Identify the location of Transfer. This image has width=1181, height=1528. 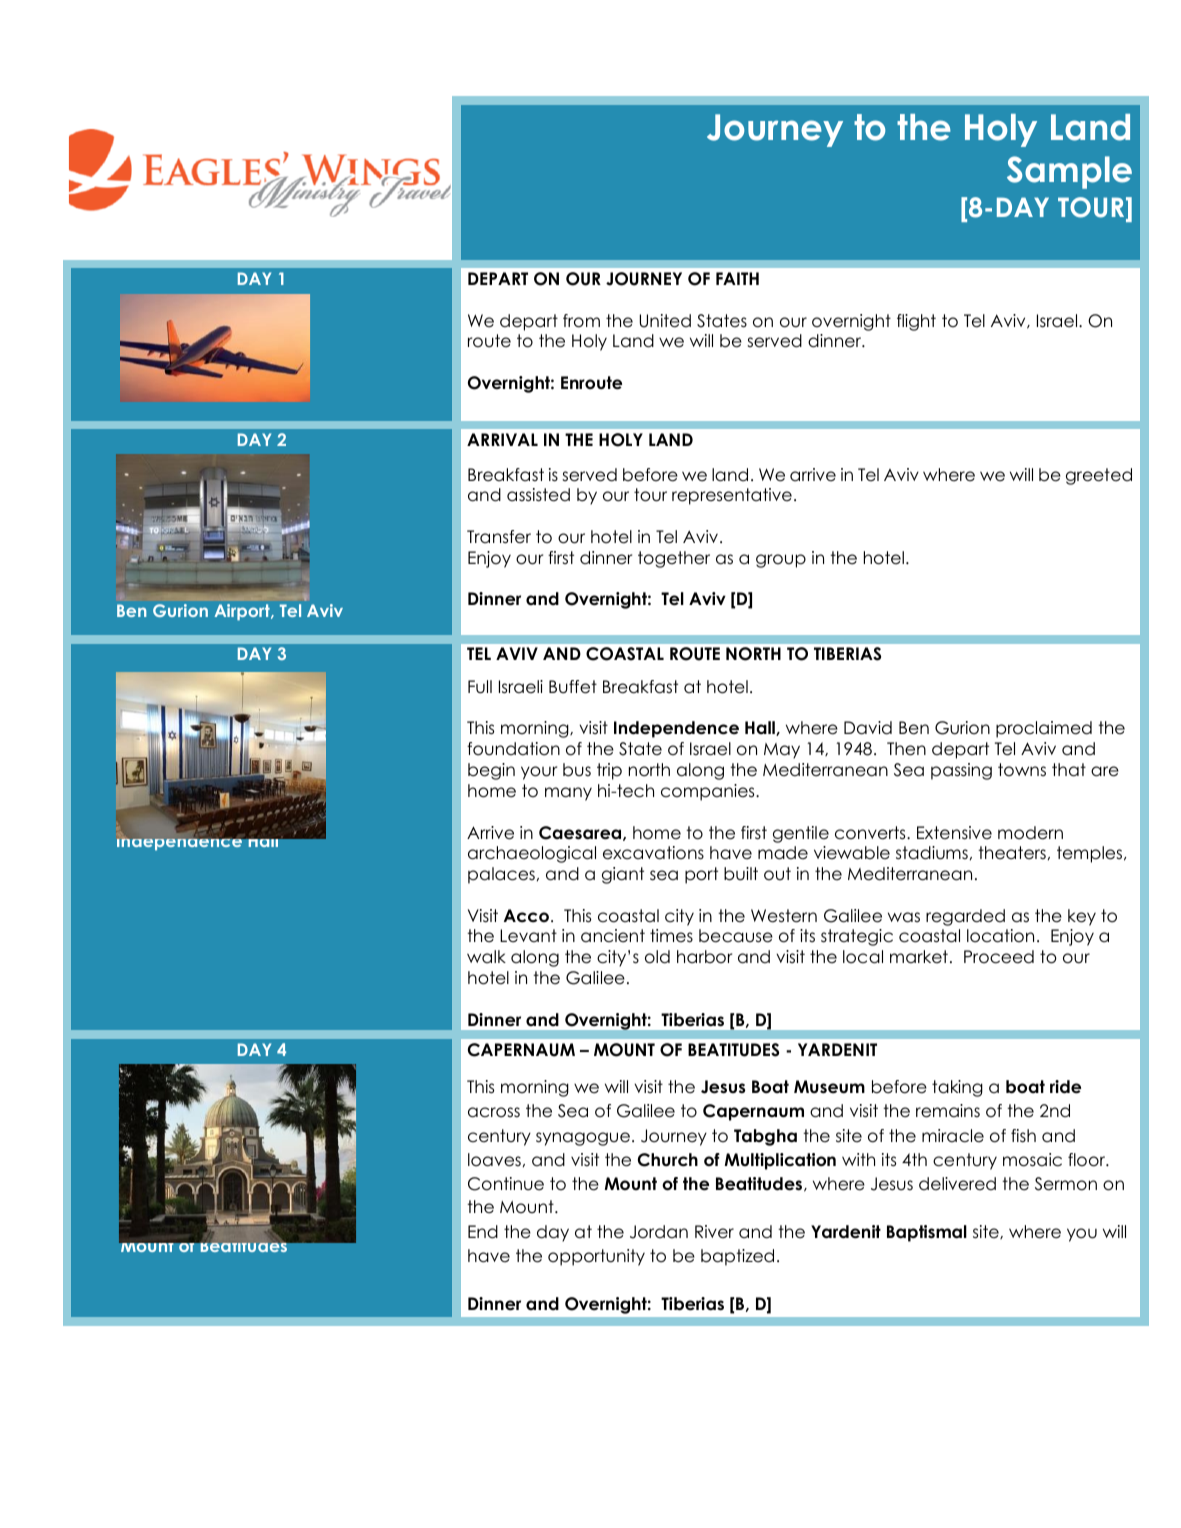
(499, 537).
